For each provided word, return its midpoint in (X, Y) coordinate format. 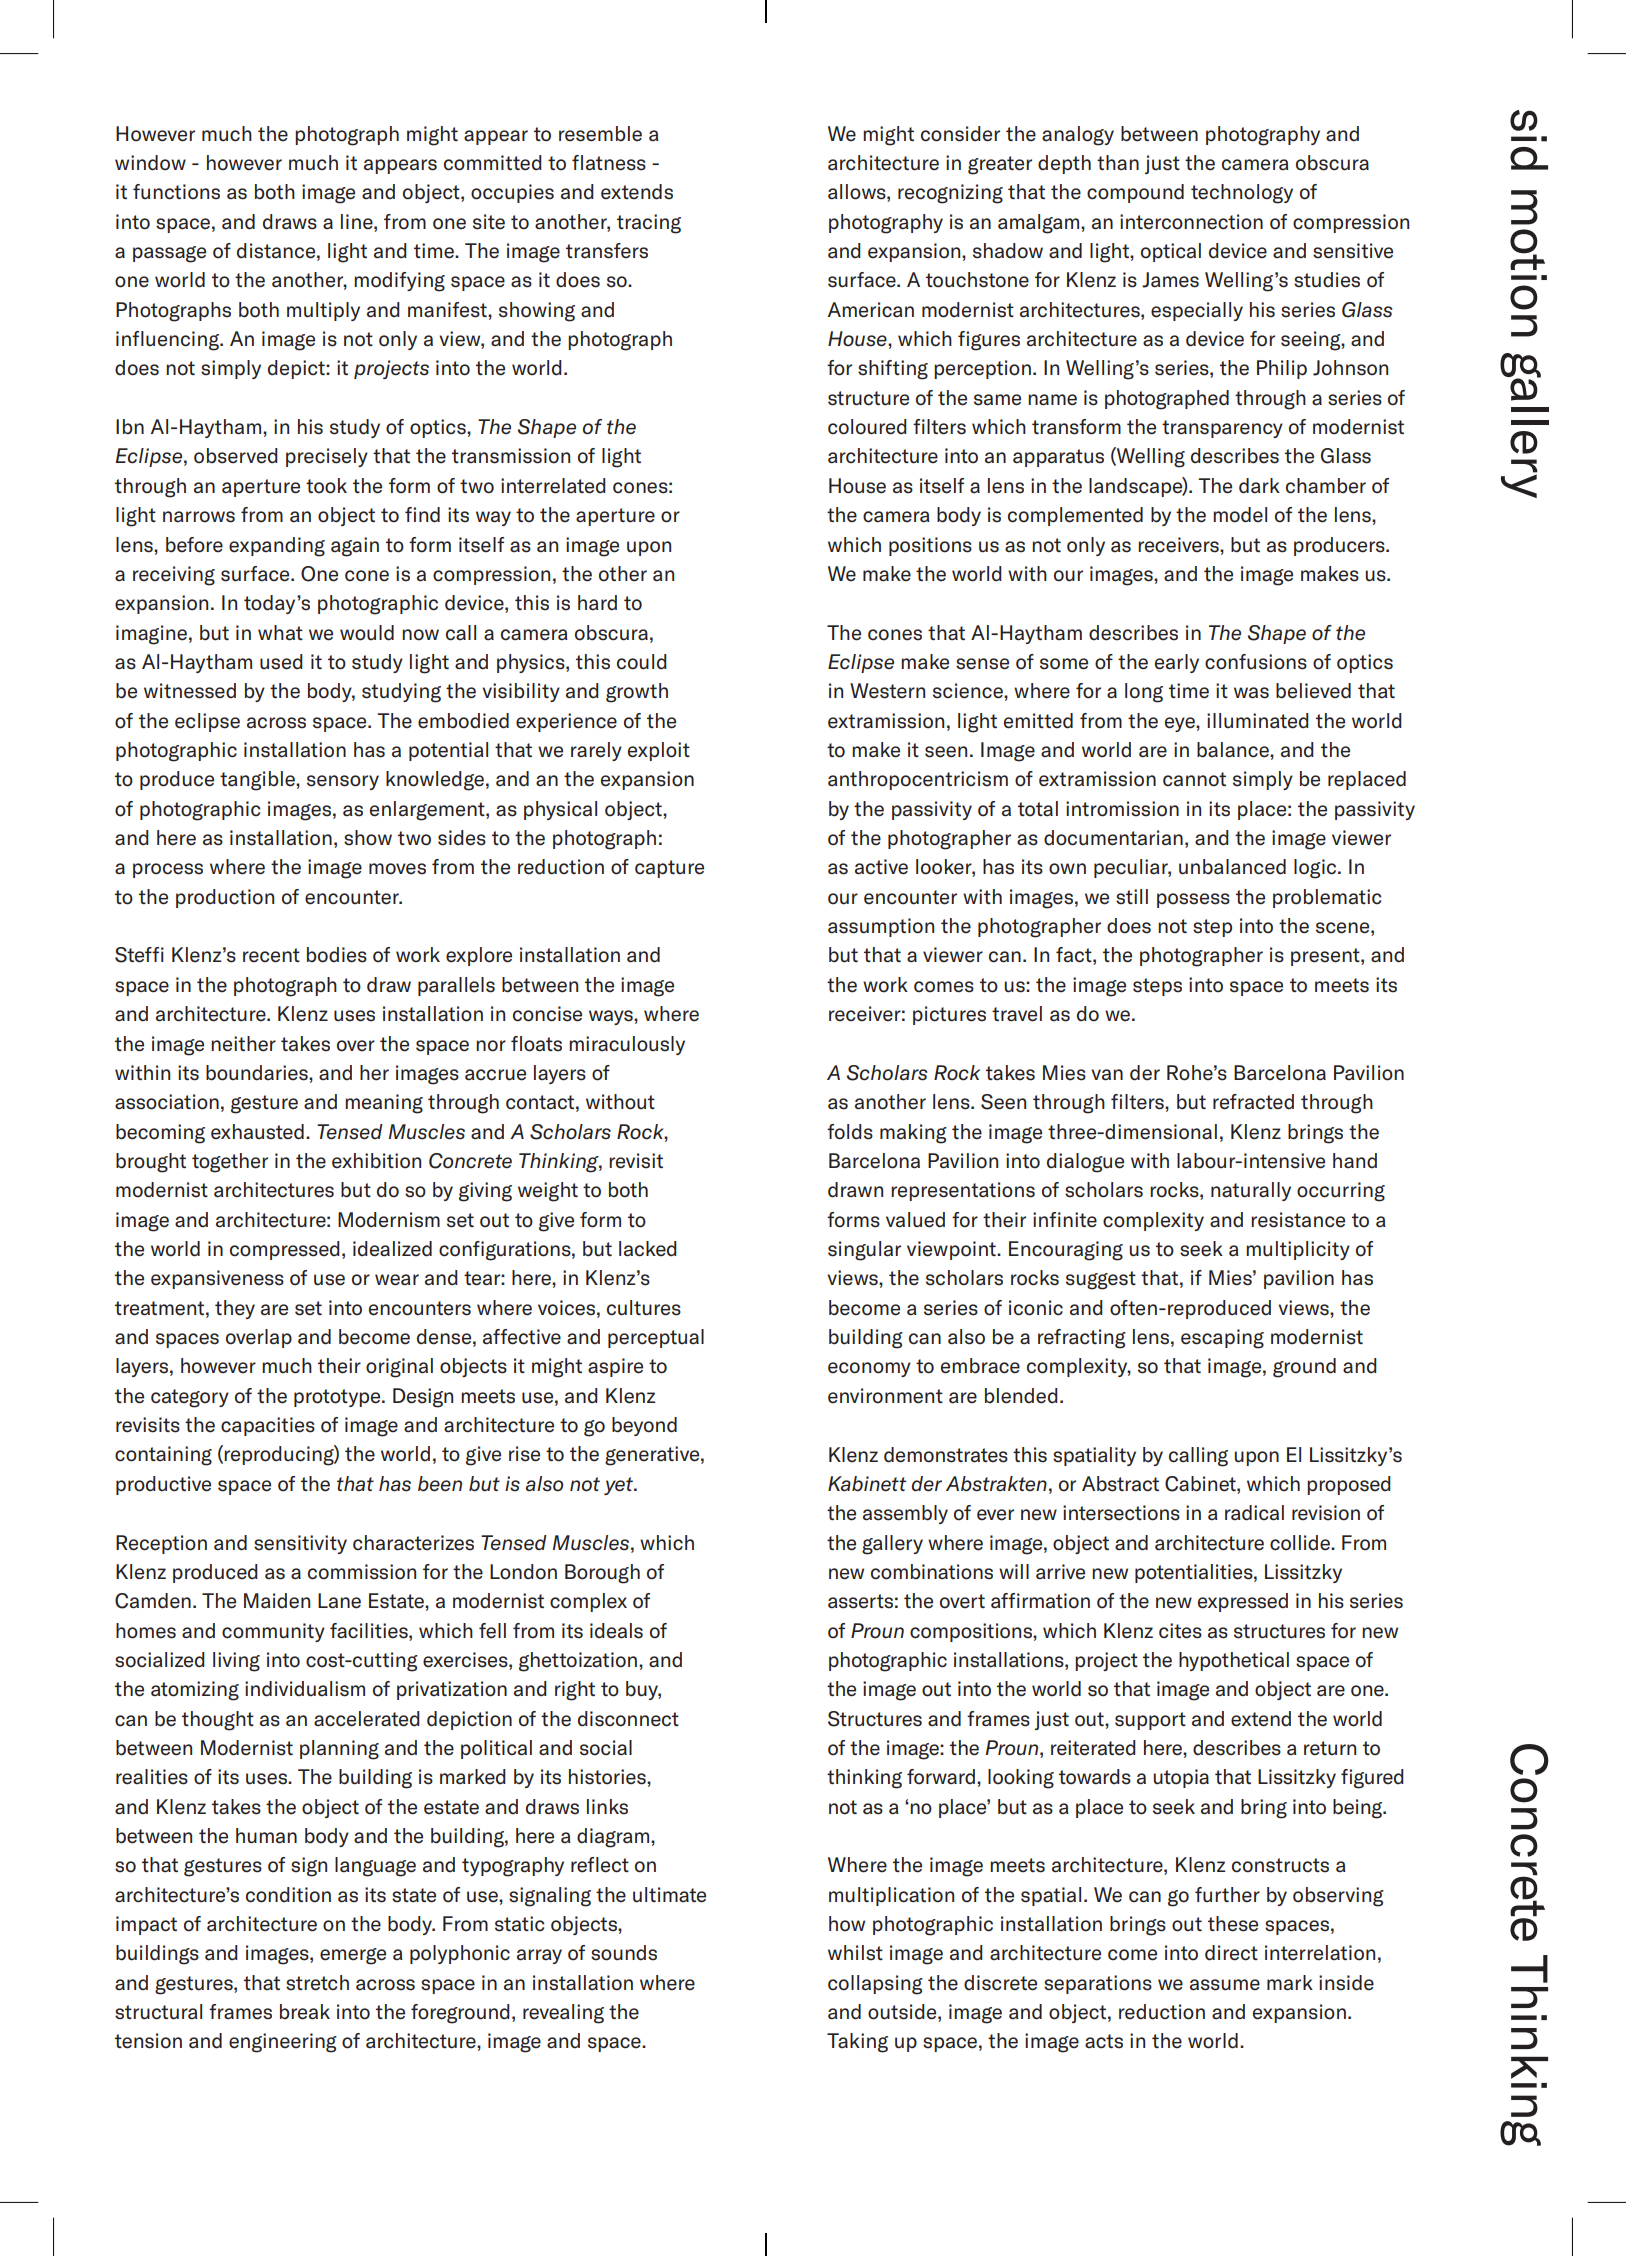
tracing (649, 224)
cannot (1194, 779)
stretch (317, 1983)
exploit (659, 751)
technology (1242, 194)
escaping (1222, 1339)
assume (1225, 1985)
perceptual (656, 1338)
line (358, 222)
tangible (258, 781)
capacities (268, 1426)
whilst (855, 1953)
